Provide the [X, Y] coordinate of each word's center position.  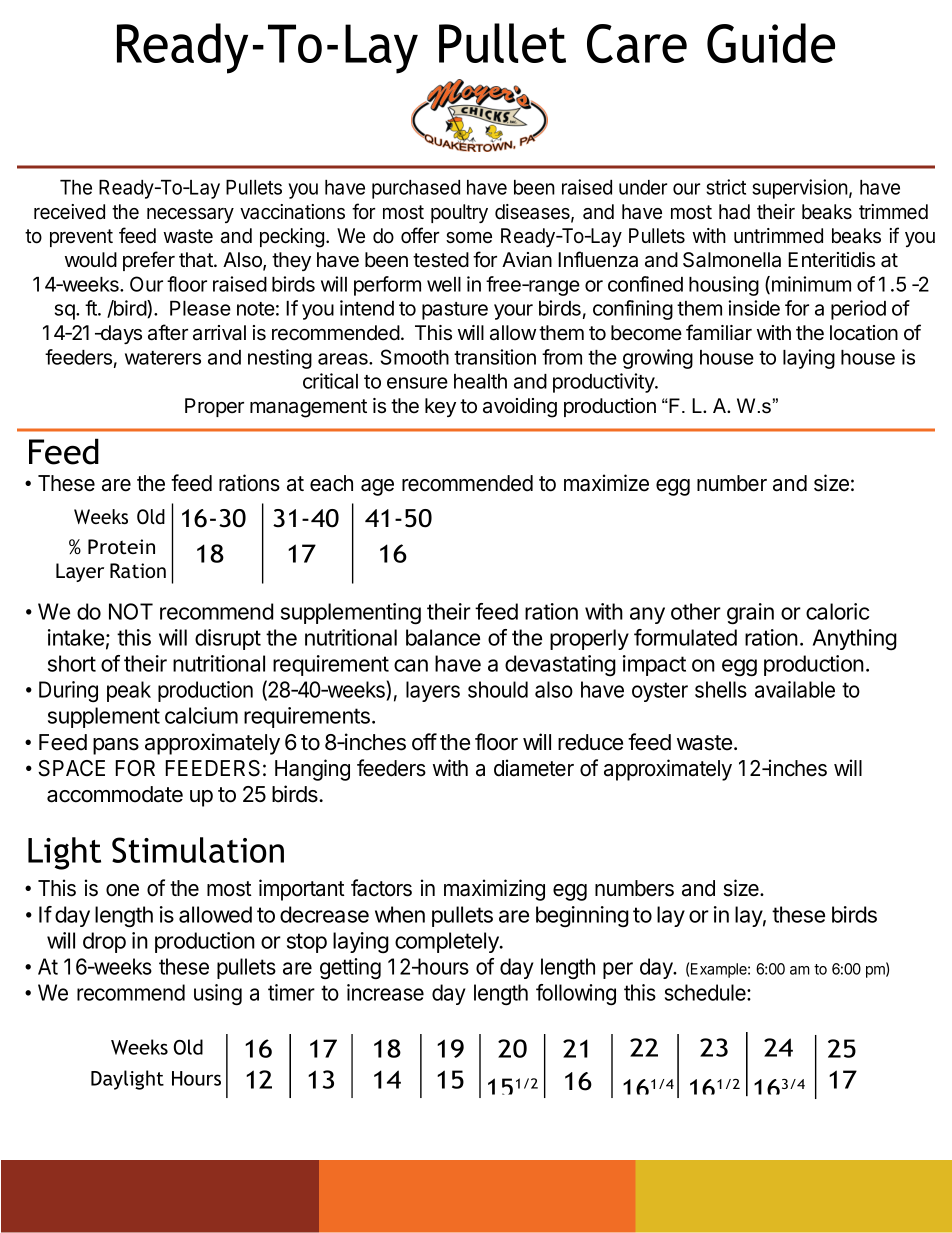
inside [754, 308]
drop [104, 942]
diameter [534, 768]
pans [116, 746]
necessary [190, 215]
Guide [771, 43]
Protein [121, 546]
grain [750, 614]
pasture [455, 311]
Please [200, 308]
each [331, 483]
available [795, 689]
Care [637, 43]
